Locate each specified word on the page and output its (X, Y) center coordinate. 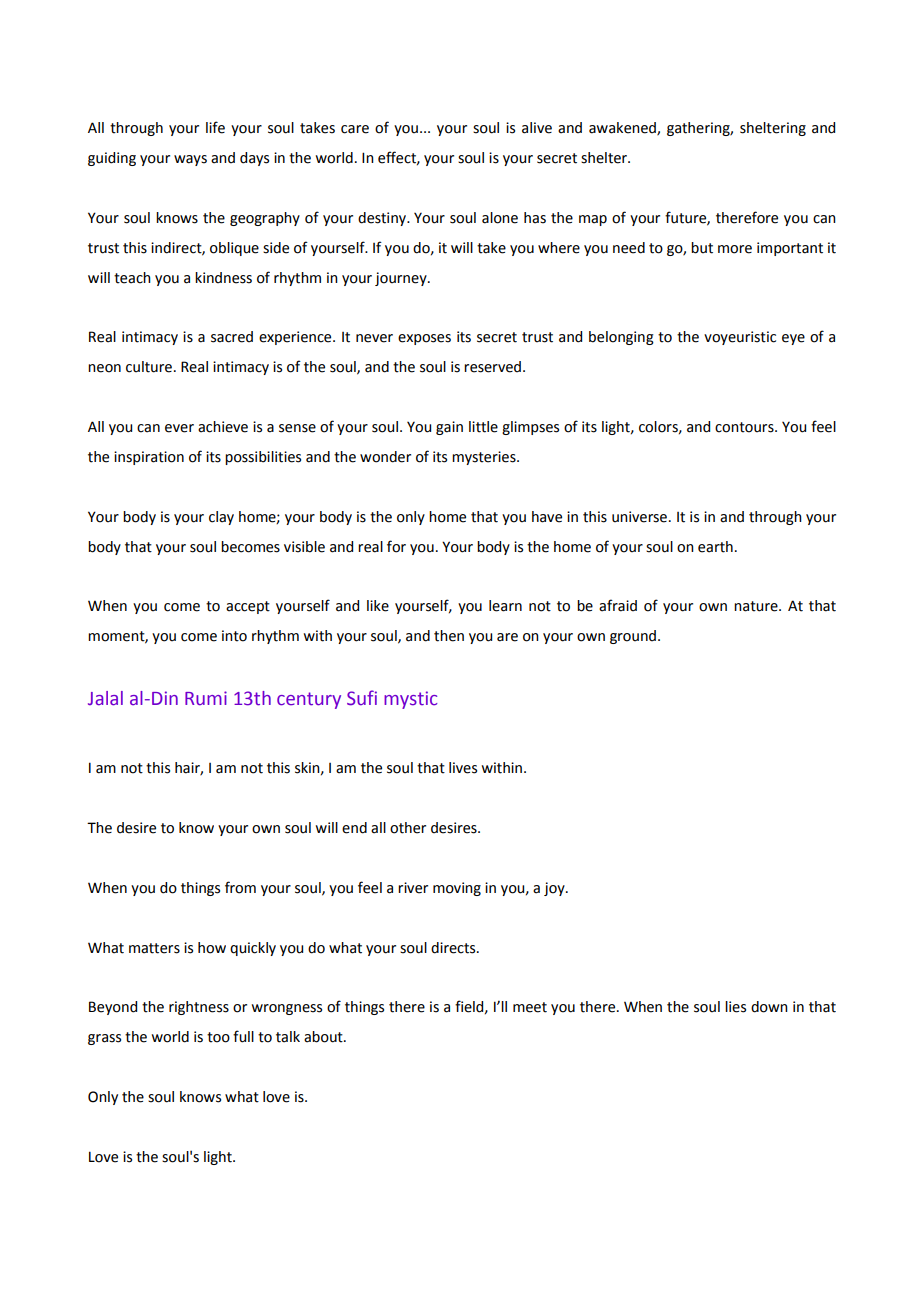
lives (463, 768)
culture (149, 367)
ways (190, 160)
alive (537, 128)
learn (505, 606)
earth (715, 547)
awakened (623, 129)
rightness (199, 1008)
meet (530, 1007)
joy (555, 889)
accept (248, 607)
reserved (492, 367)
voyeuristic (740, 338)
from (240, 887)
